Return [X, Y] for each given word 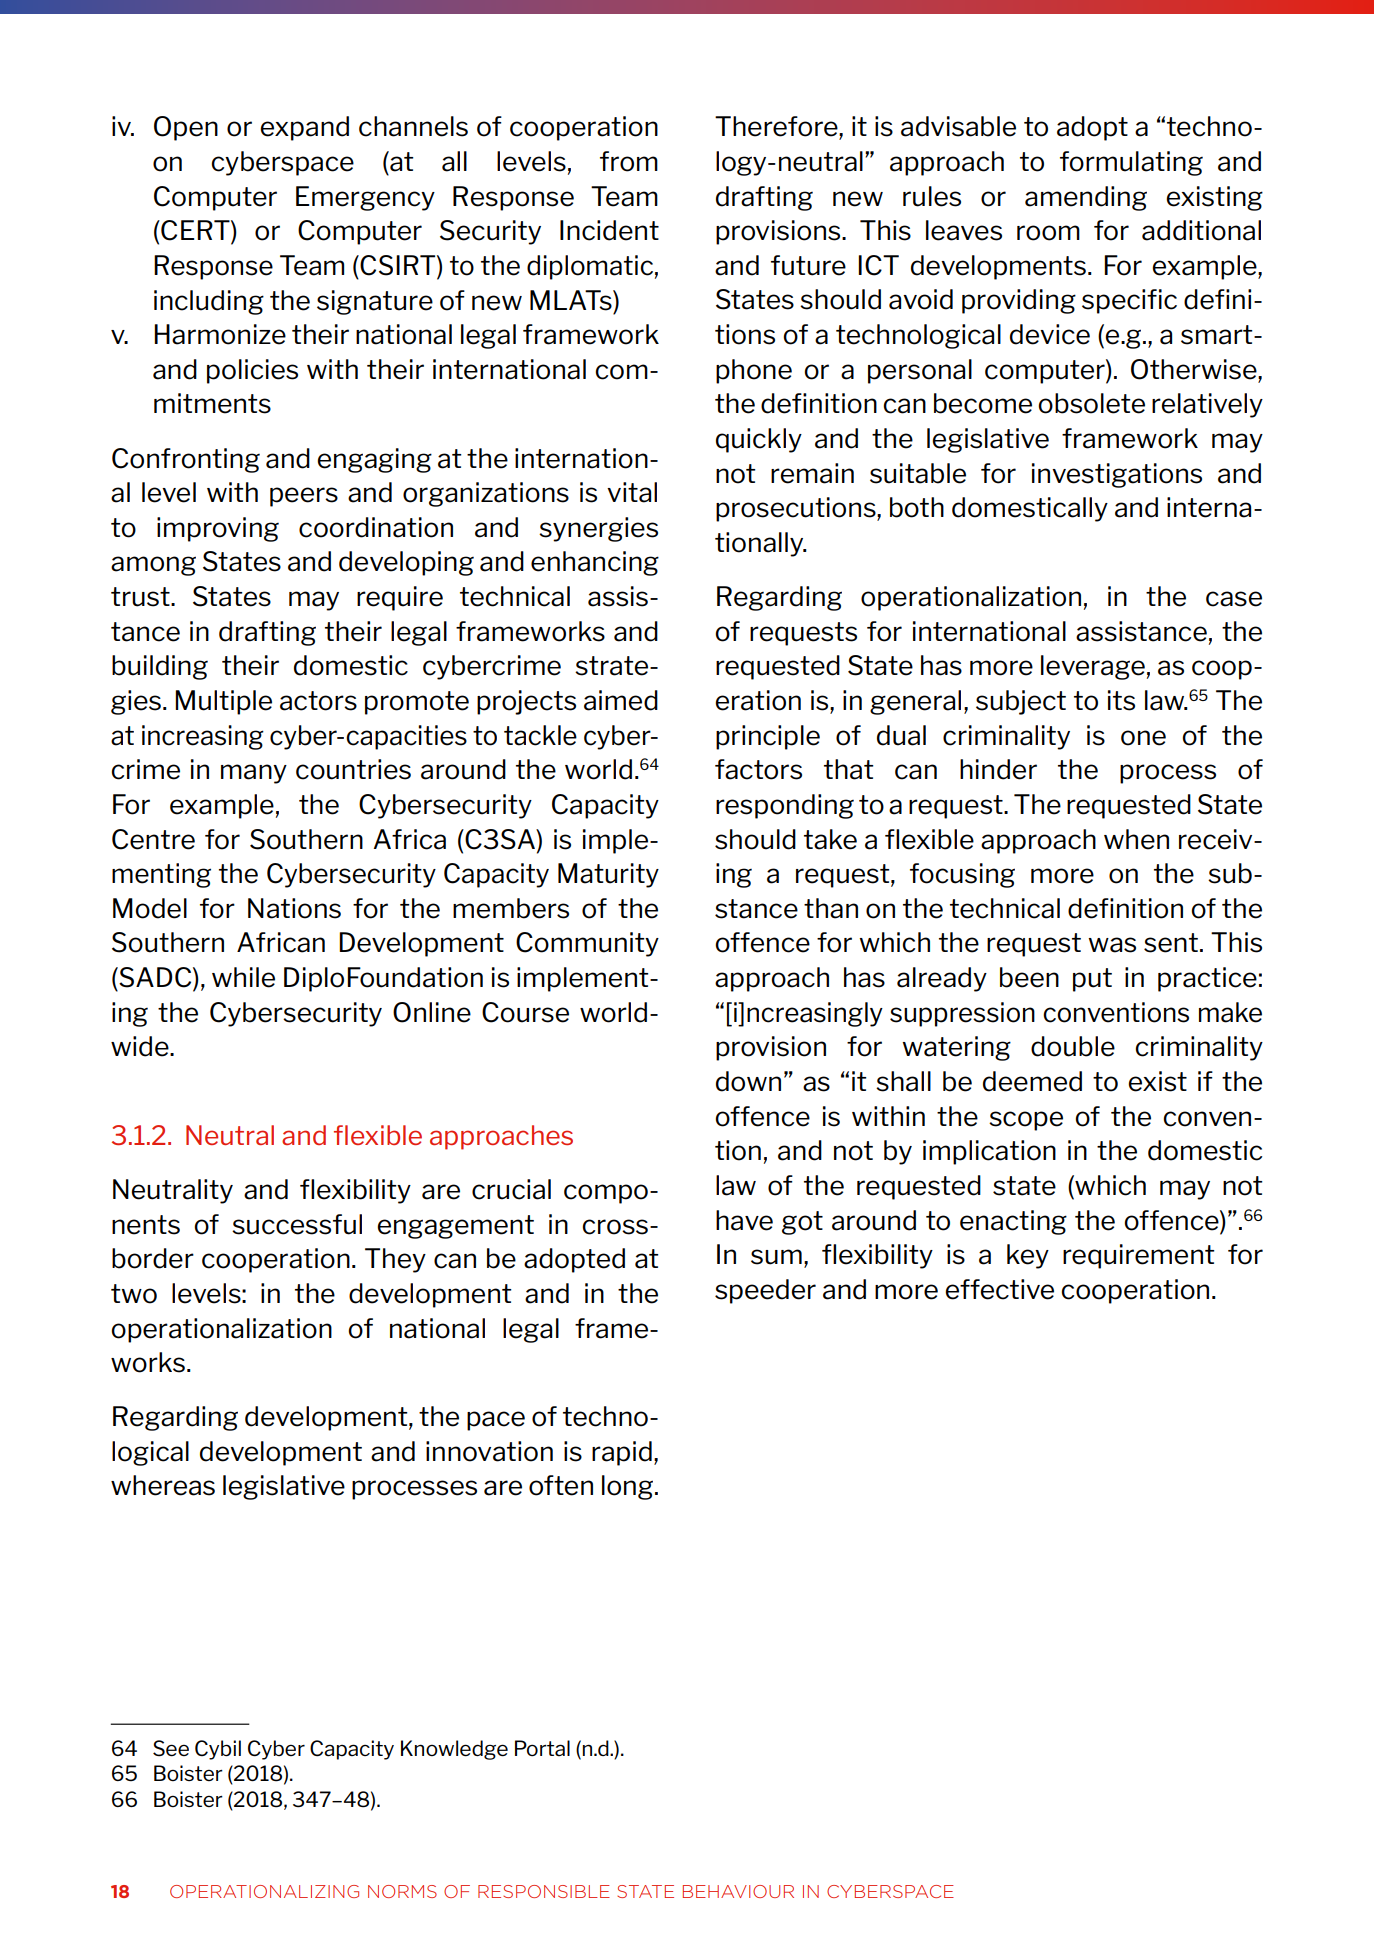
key [1028, 1256]
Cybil [218, 1750]
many [254, 774]
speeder [765, 1291]
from [629, 161]
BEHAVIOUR [738, 1891]
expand [304, 128]
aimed [621, 700]
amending [1086, 198]
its [1121, 700]
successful [297, 1224]
